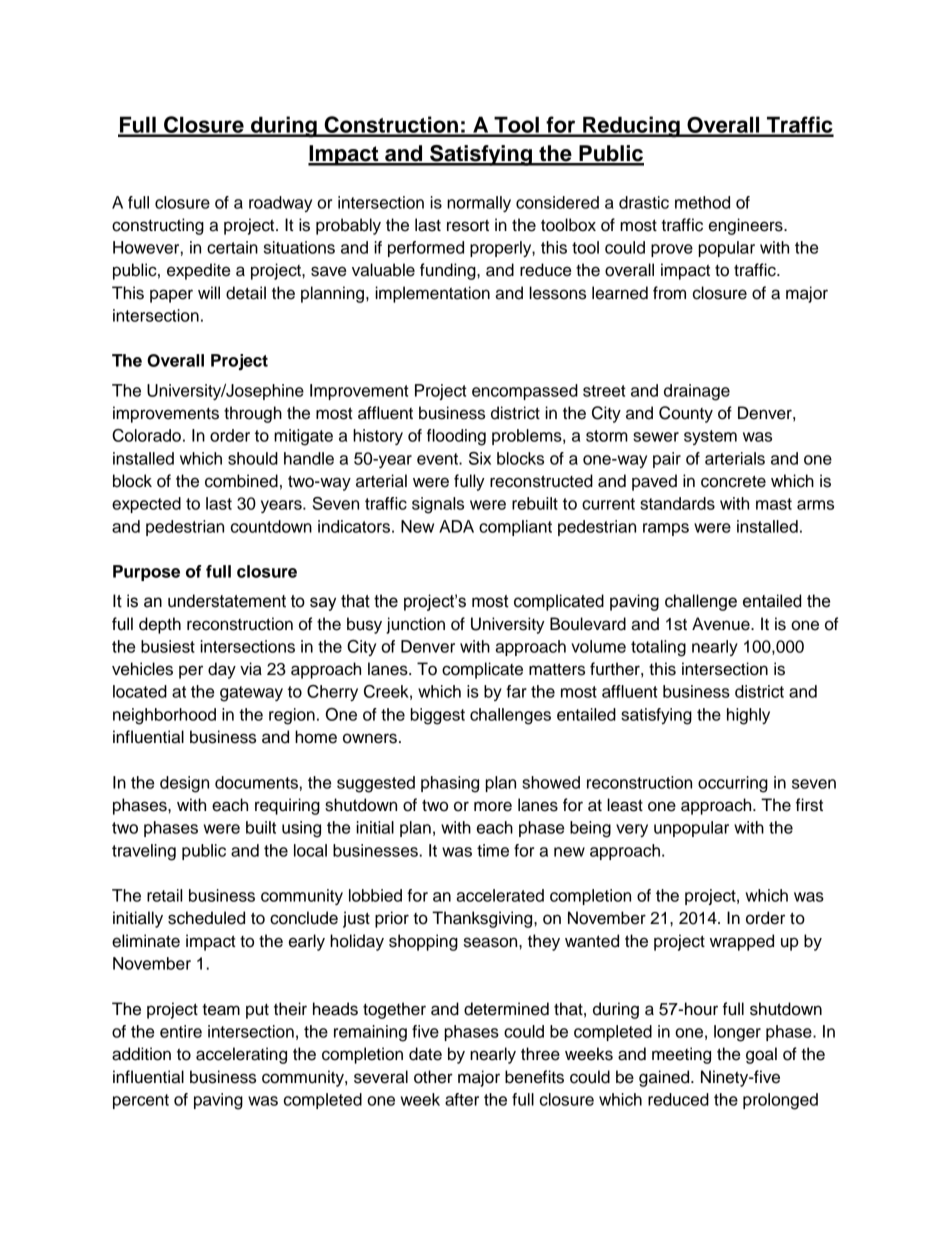 The image size is (952, 1233). I want to click on Six, so click(480, 458).
